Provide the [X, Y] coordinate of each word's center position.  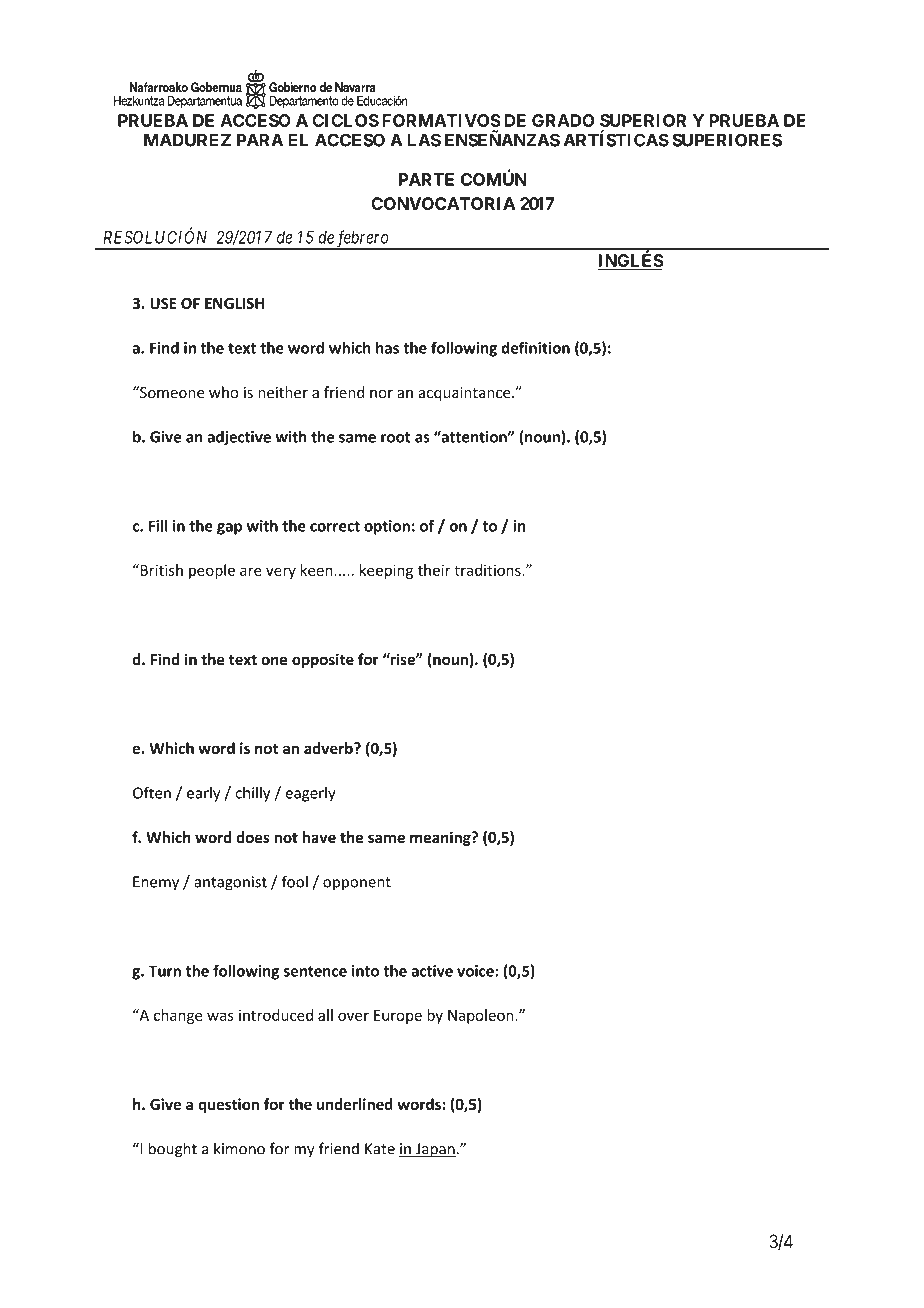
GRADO [563, 120]
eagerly [310, 794]
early [203, 794]
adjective [239, 438]
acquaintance [466, 394]
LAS [424, 140]
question [228, 1105]
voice [476, 971]
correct [335, 526]
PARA [260, 140]
